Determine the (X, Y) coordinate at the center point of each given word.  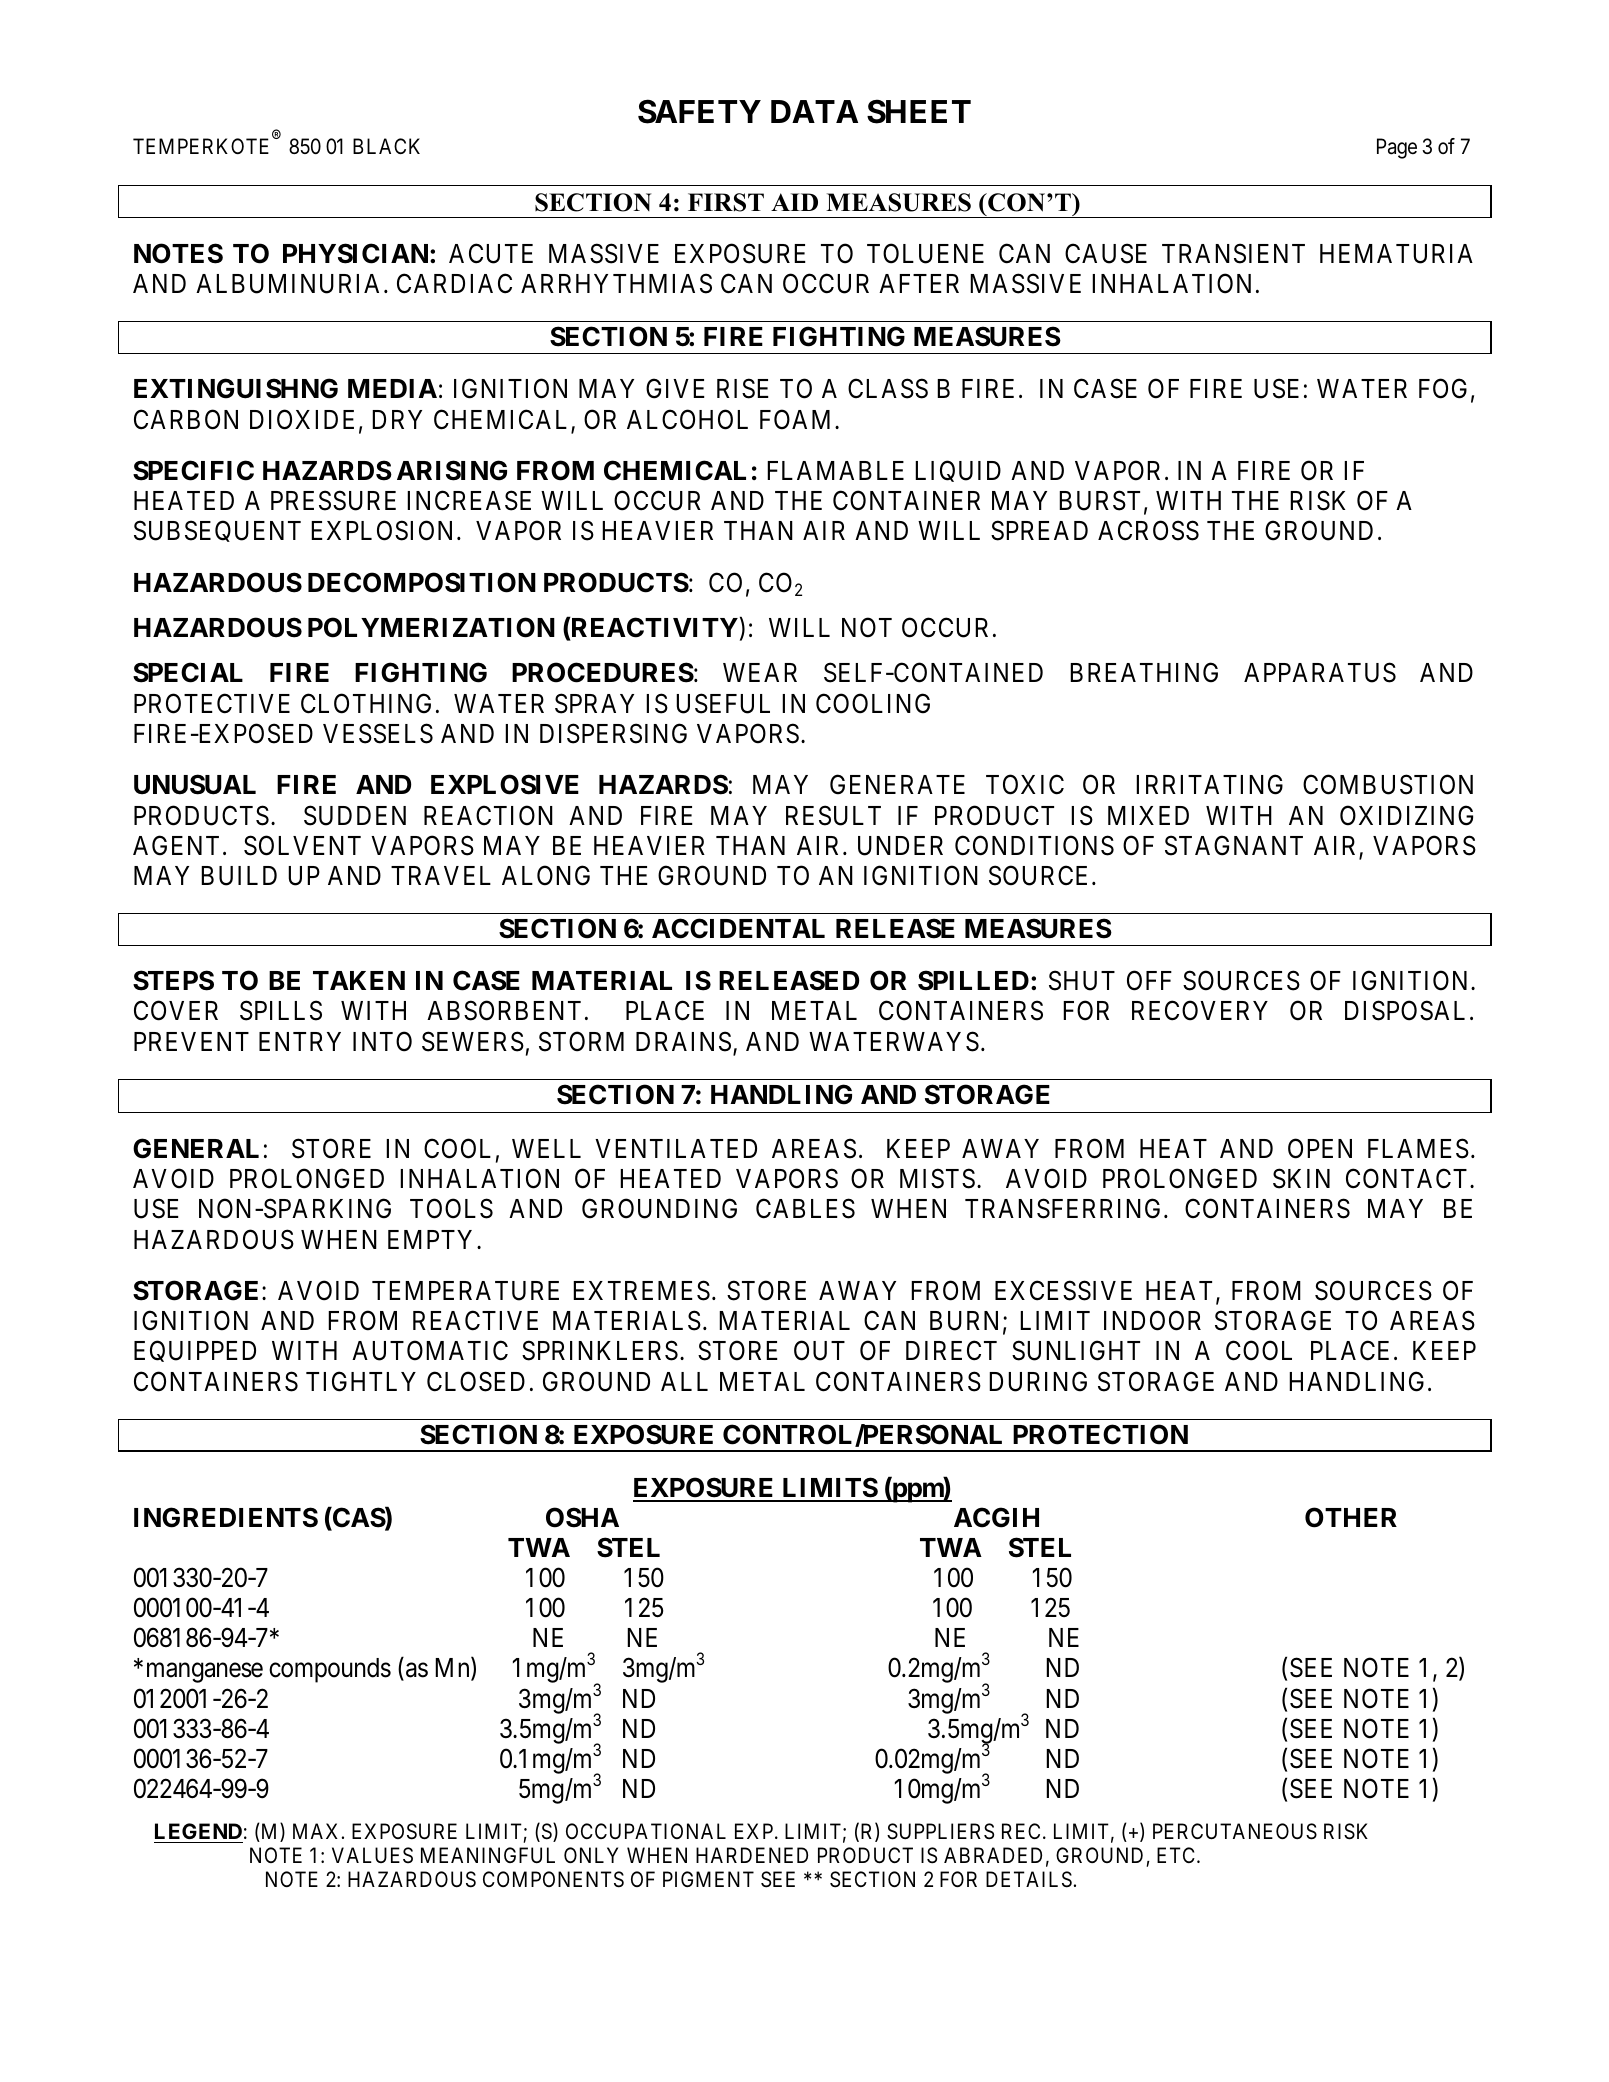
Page (1397, 148)
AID (794, 202)
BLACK (386, 146)
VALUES (372, 1855)
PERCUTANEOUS (1235, 1831)
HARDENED (752, 1855)
